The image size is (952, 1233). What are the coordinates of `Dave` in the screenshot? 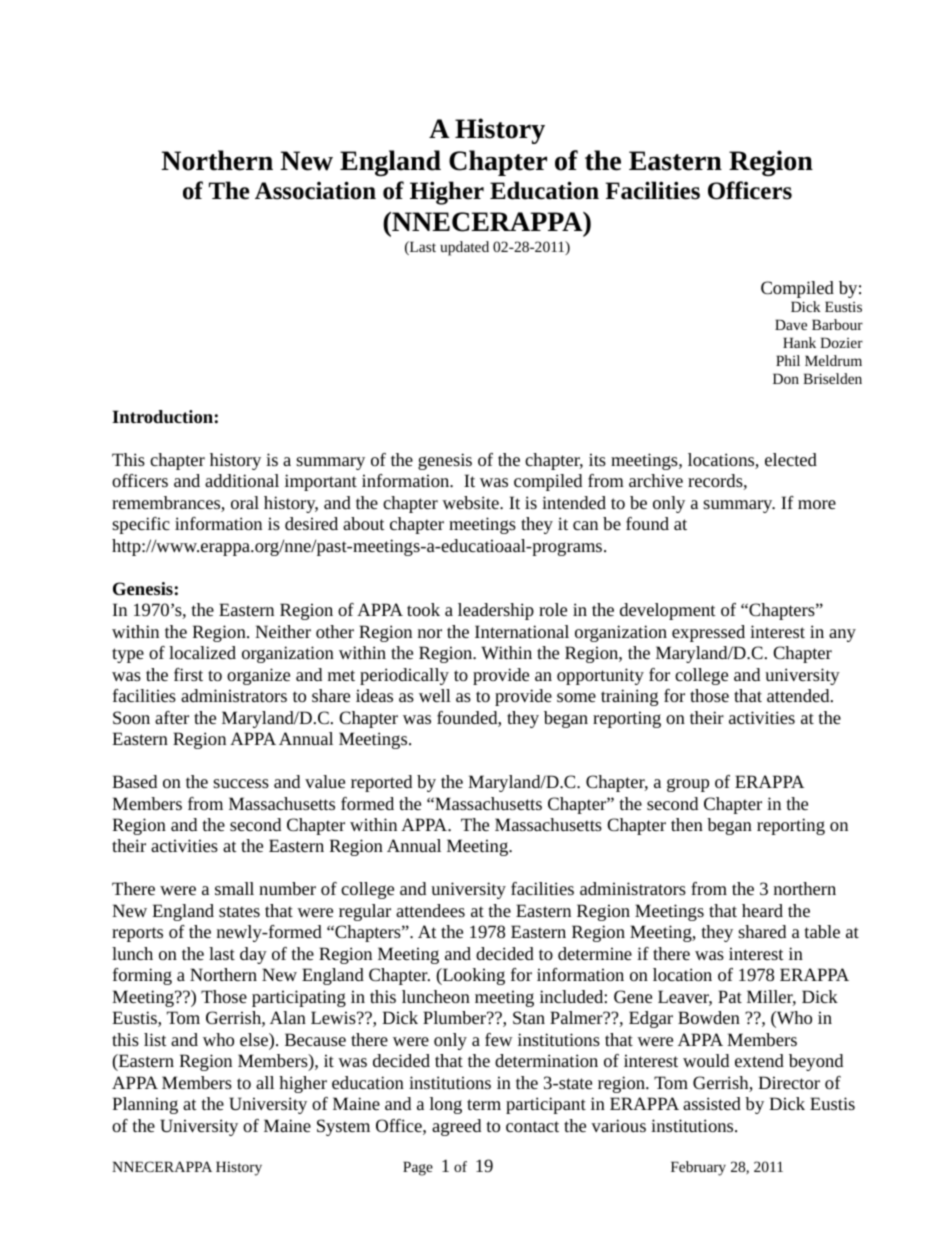 It's located at (791, 324).
